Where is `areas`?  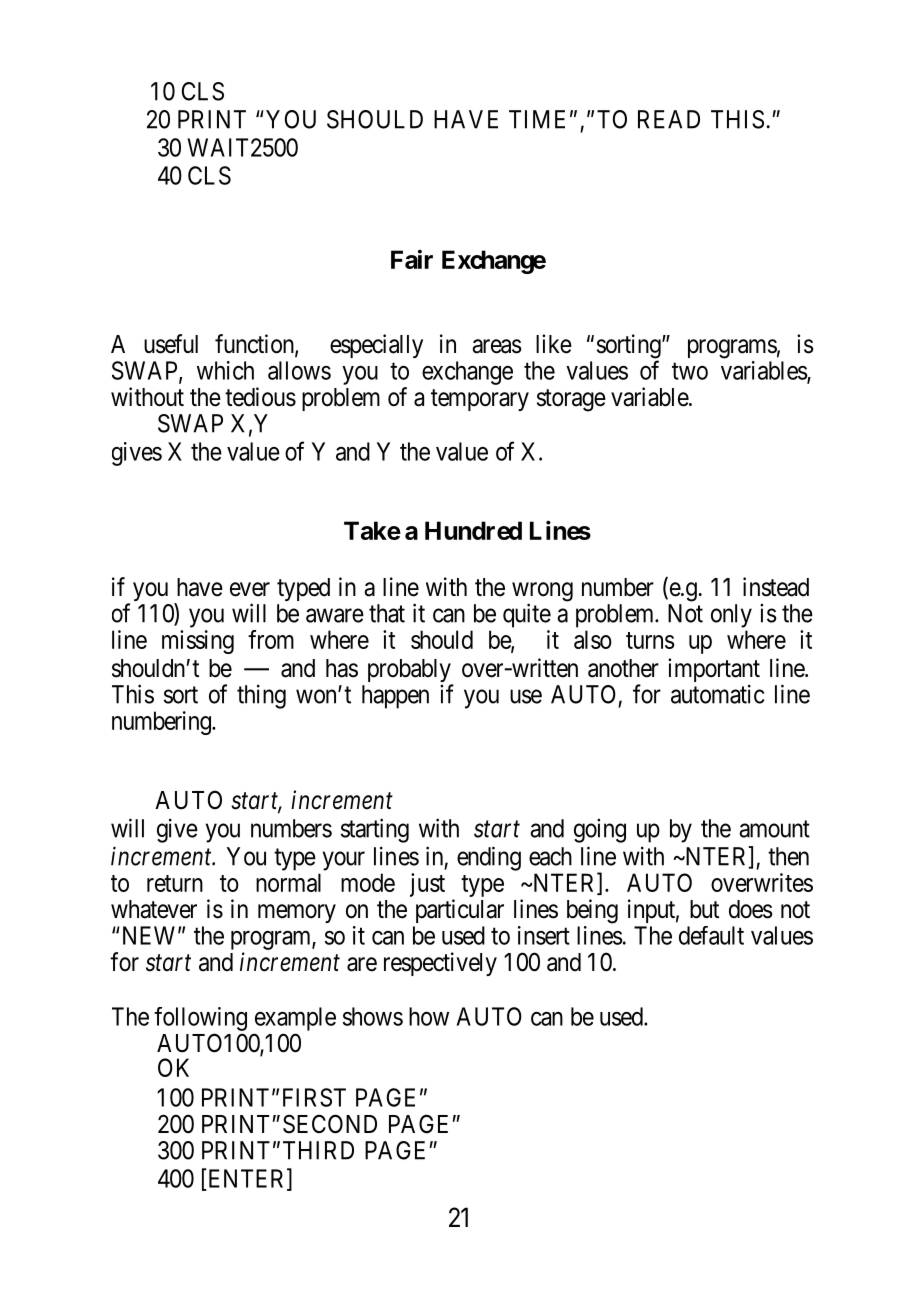 areas is located at coordinates (497, 346).
